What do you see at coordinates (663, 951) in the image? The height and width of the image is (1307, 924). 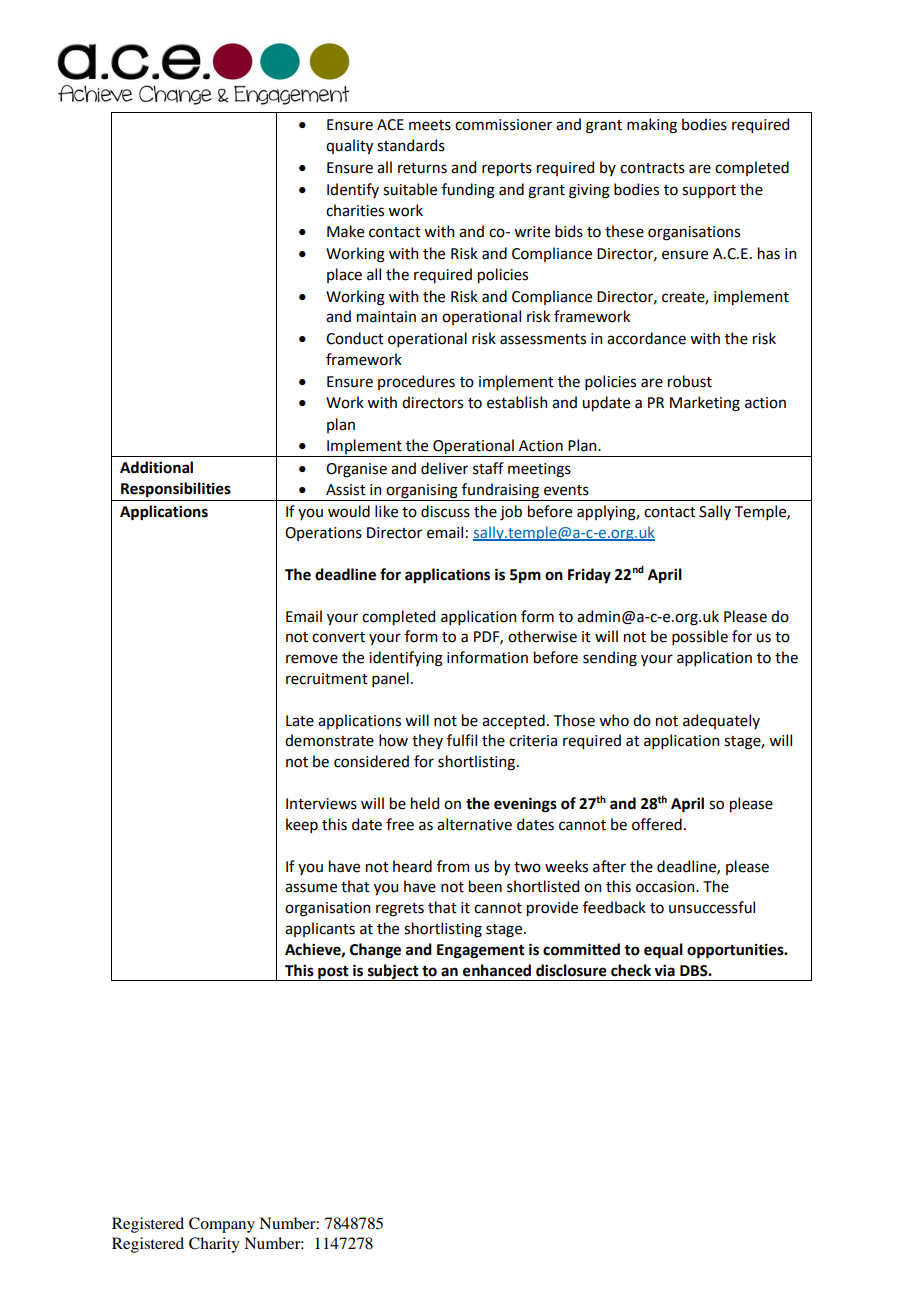 I see `equal` at bounding box center [663, 951].
